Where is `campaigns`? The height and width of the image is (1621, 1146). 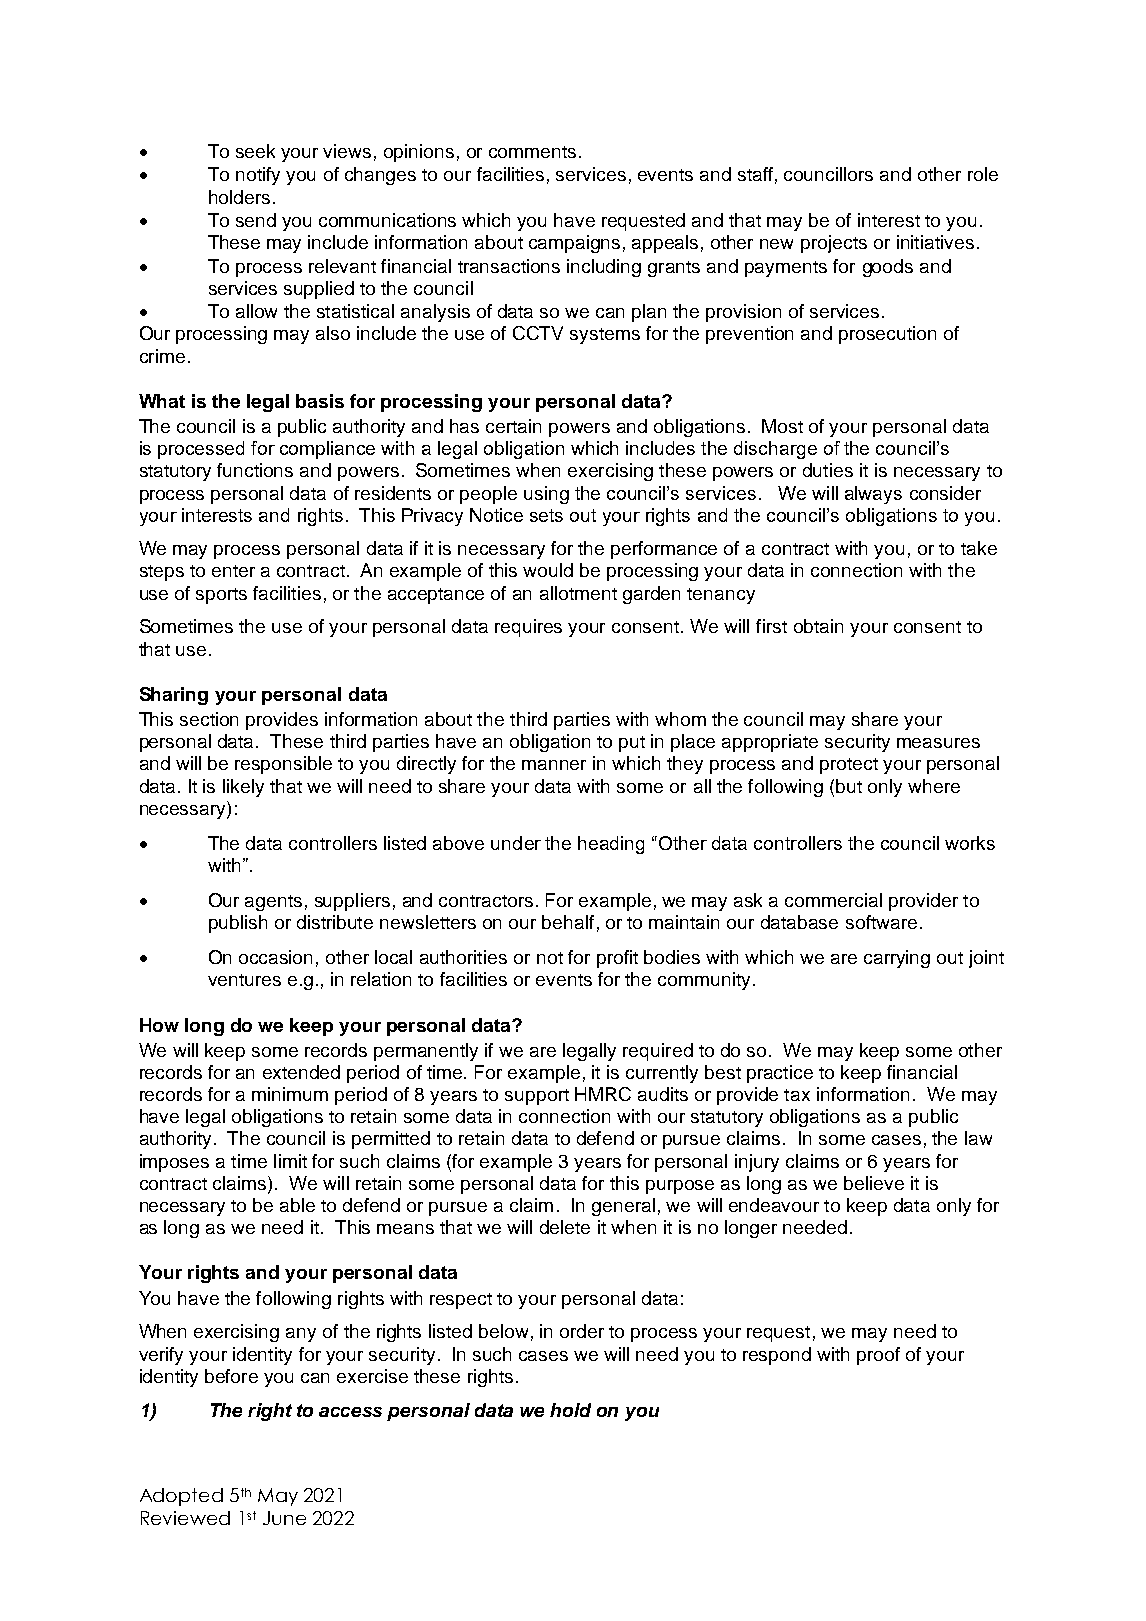 campaigns is located at coordinates (574, 244).
